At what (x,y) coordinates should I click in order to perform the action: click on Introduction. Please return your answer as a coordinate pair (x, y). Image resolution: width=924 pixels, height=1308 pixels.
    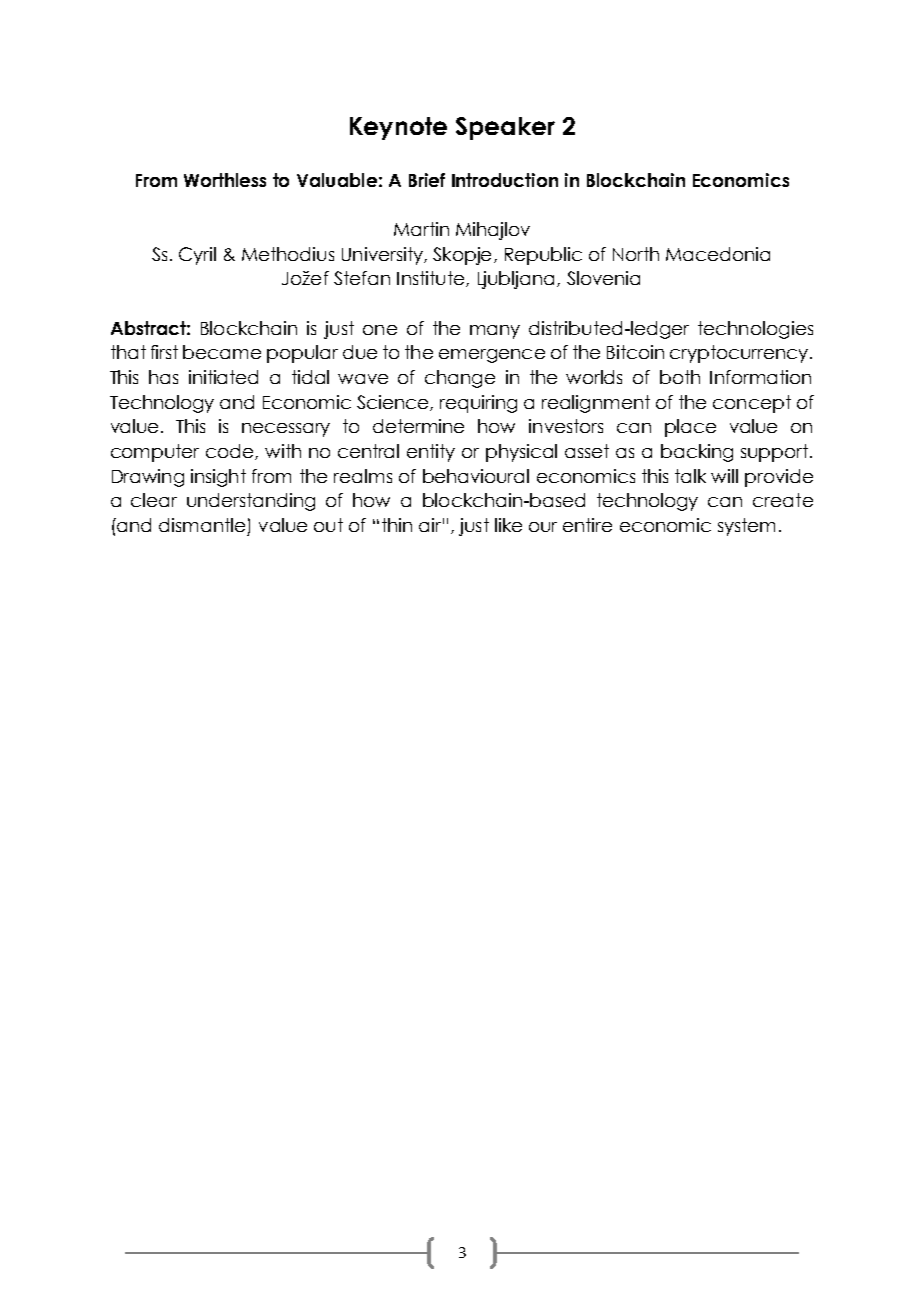
    Looking at the image, I should click on (505, 180).
